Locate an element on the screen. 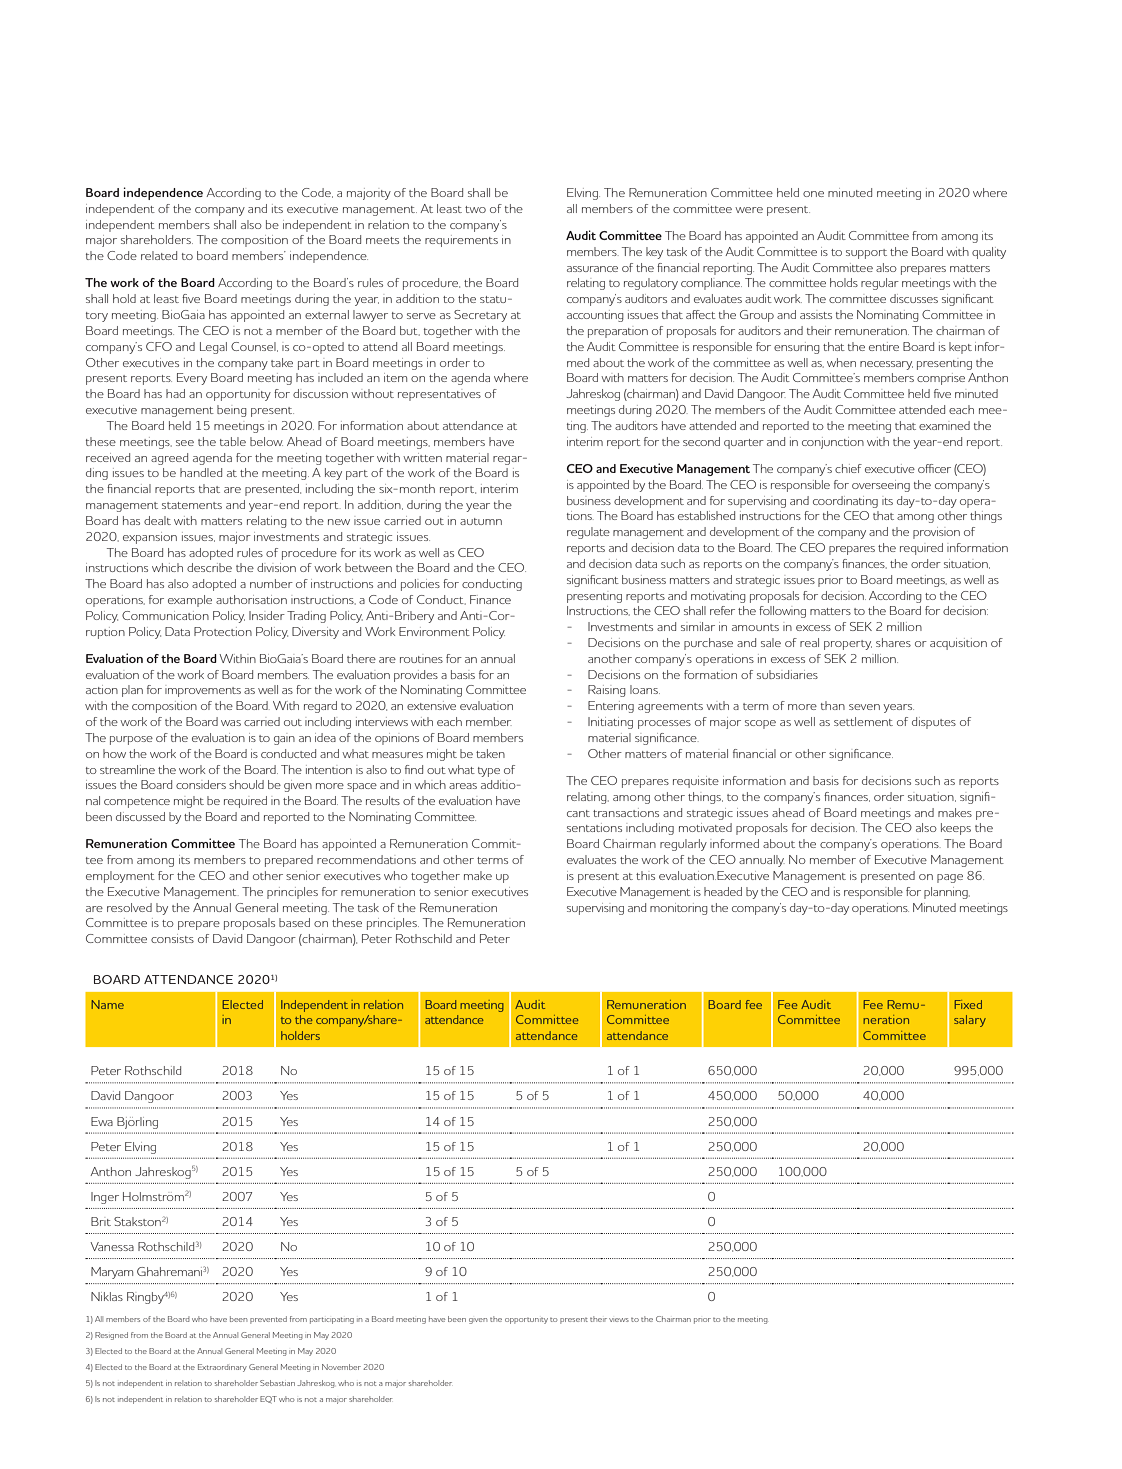  example is located at coordinates (190, 601).
